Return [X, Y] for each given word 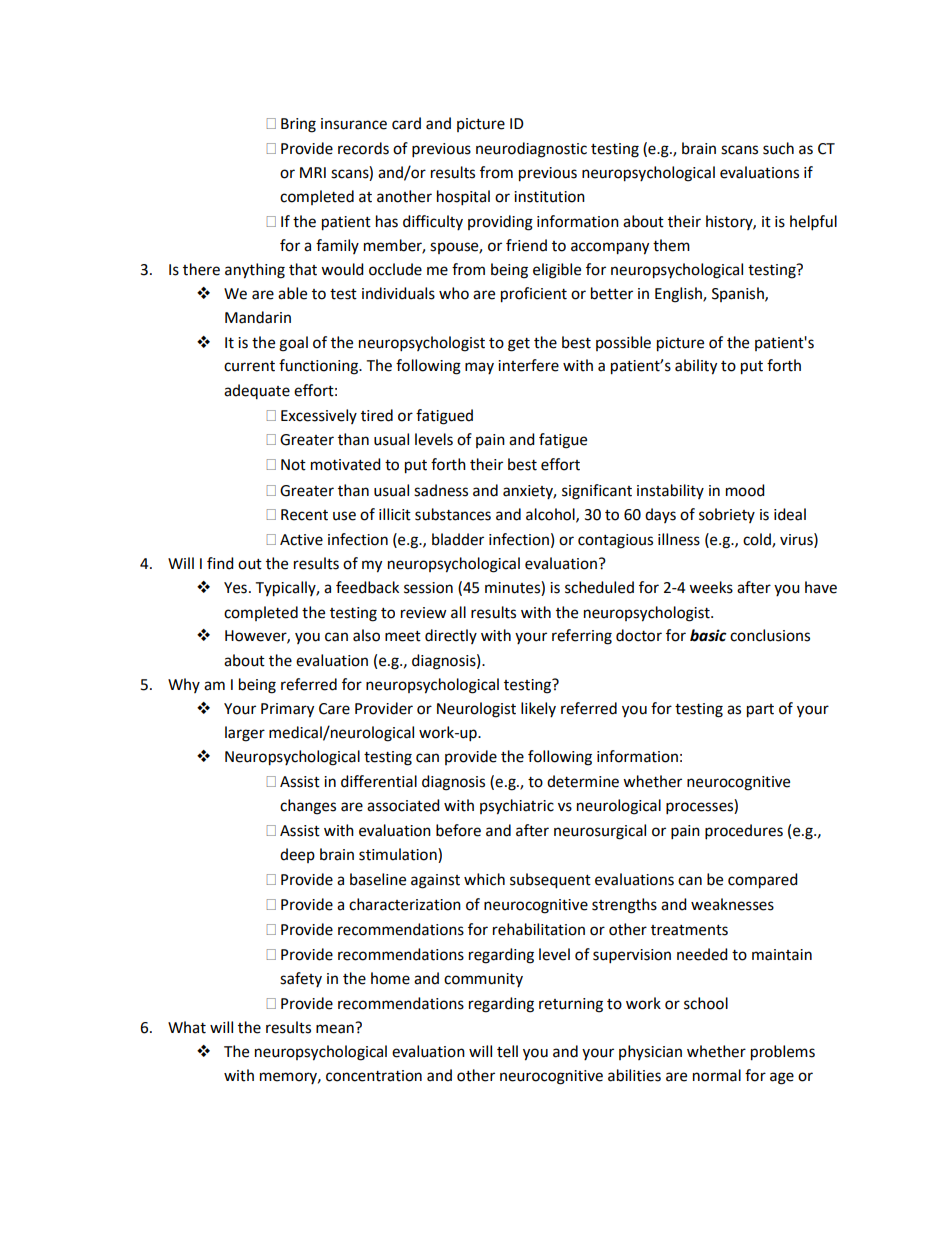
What [187, 1027]
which [484, 879]
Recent [304, 515]
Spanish [739, 294]
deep [297, 855]
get [519, 345]
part [760, 711]
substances [453, 514]
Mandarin [258, 317]
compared [763, 881]
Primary [287, 710]
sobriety [727, 515]
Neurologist [476, 710]
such [778, 148]
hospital [463, 198]
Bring [298, 125]
